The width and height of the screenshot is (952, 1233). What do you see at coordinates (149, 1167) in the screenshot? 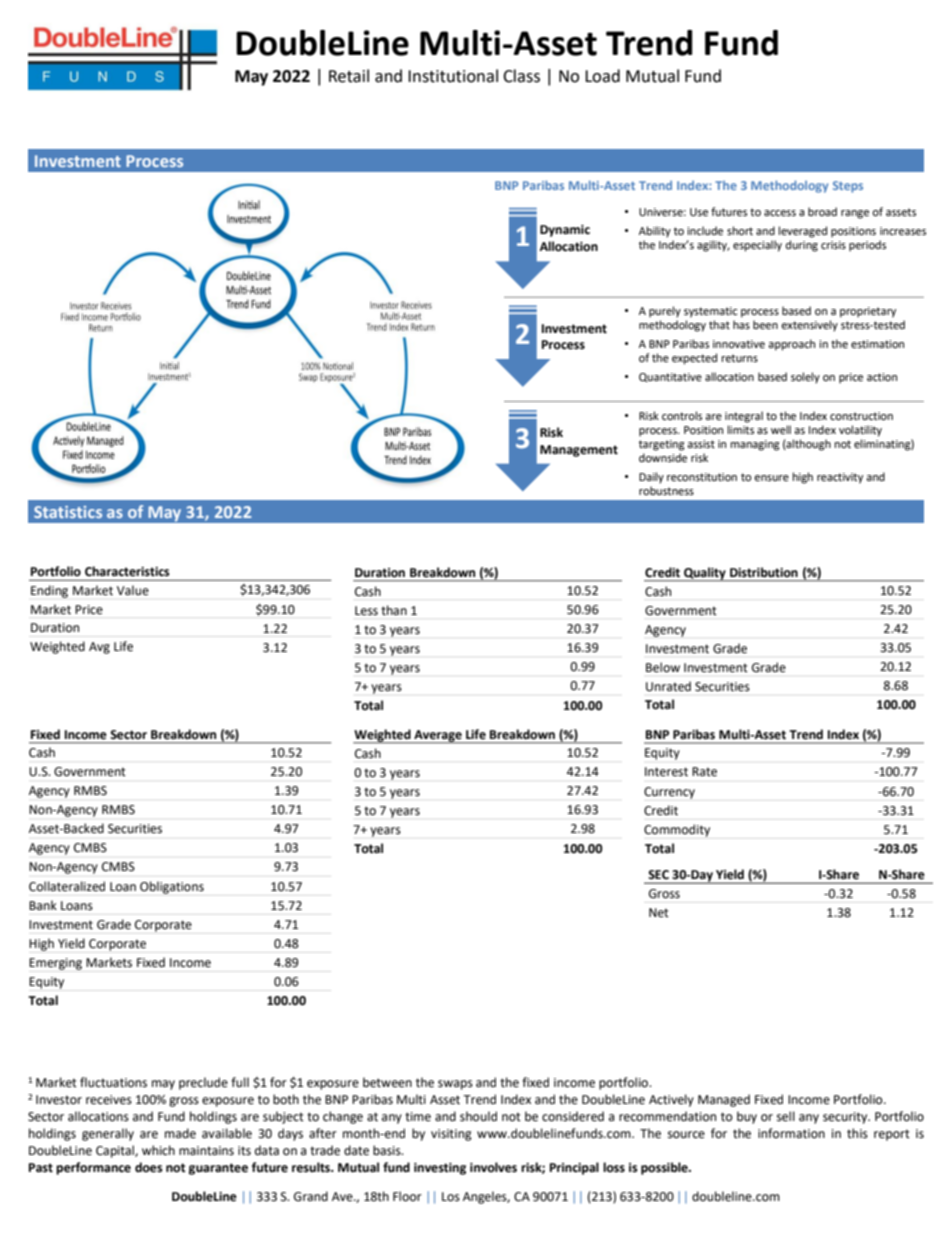
I see `does` at bounding box center [149, 1167].
